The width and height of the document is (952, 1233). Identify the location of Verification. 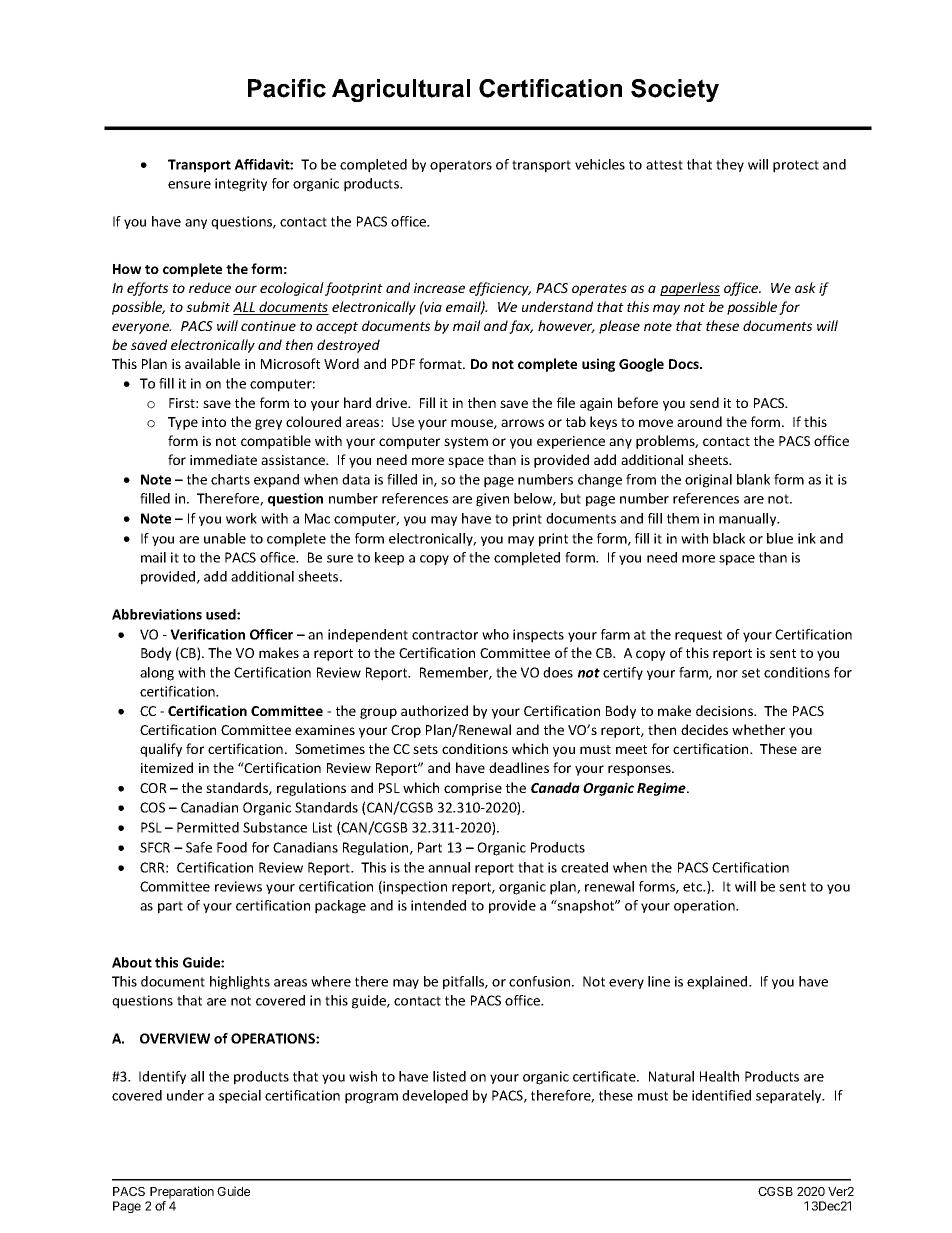
(207, 634).
